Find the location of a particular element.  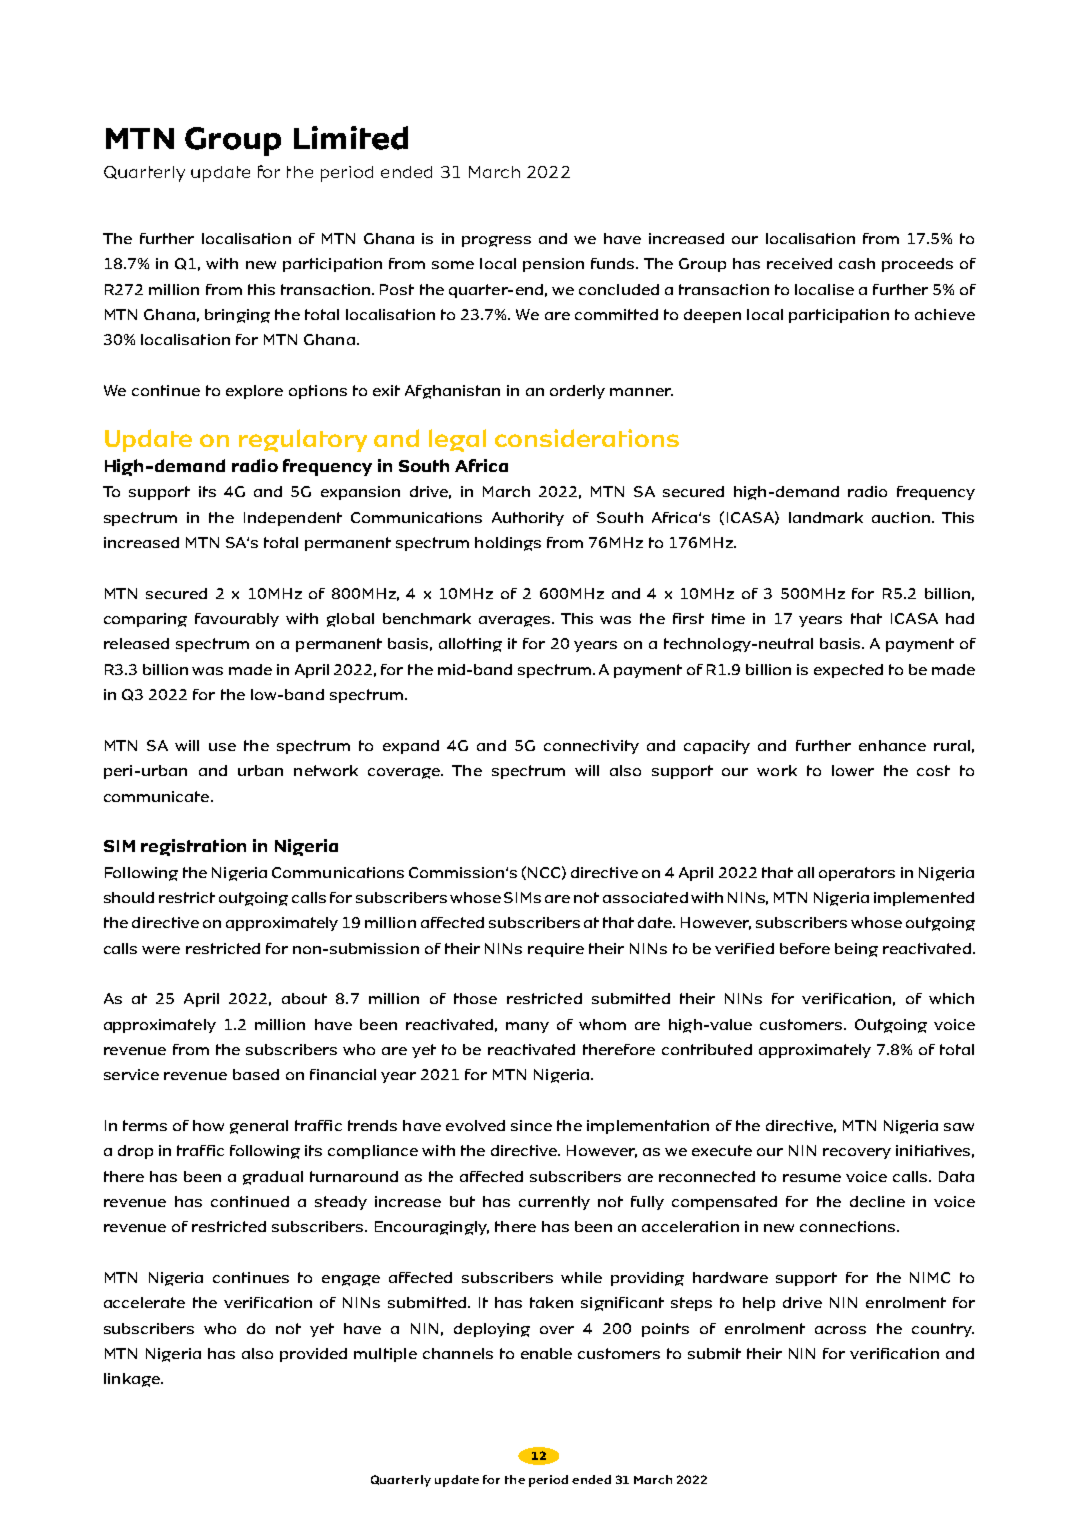

progress is located at coordinates (496, 241).
